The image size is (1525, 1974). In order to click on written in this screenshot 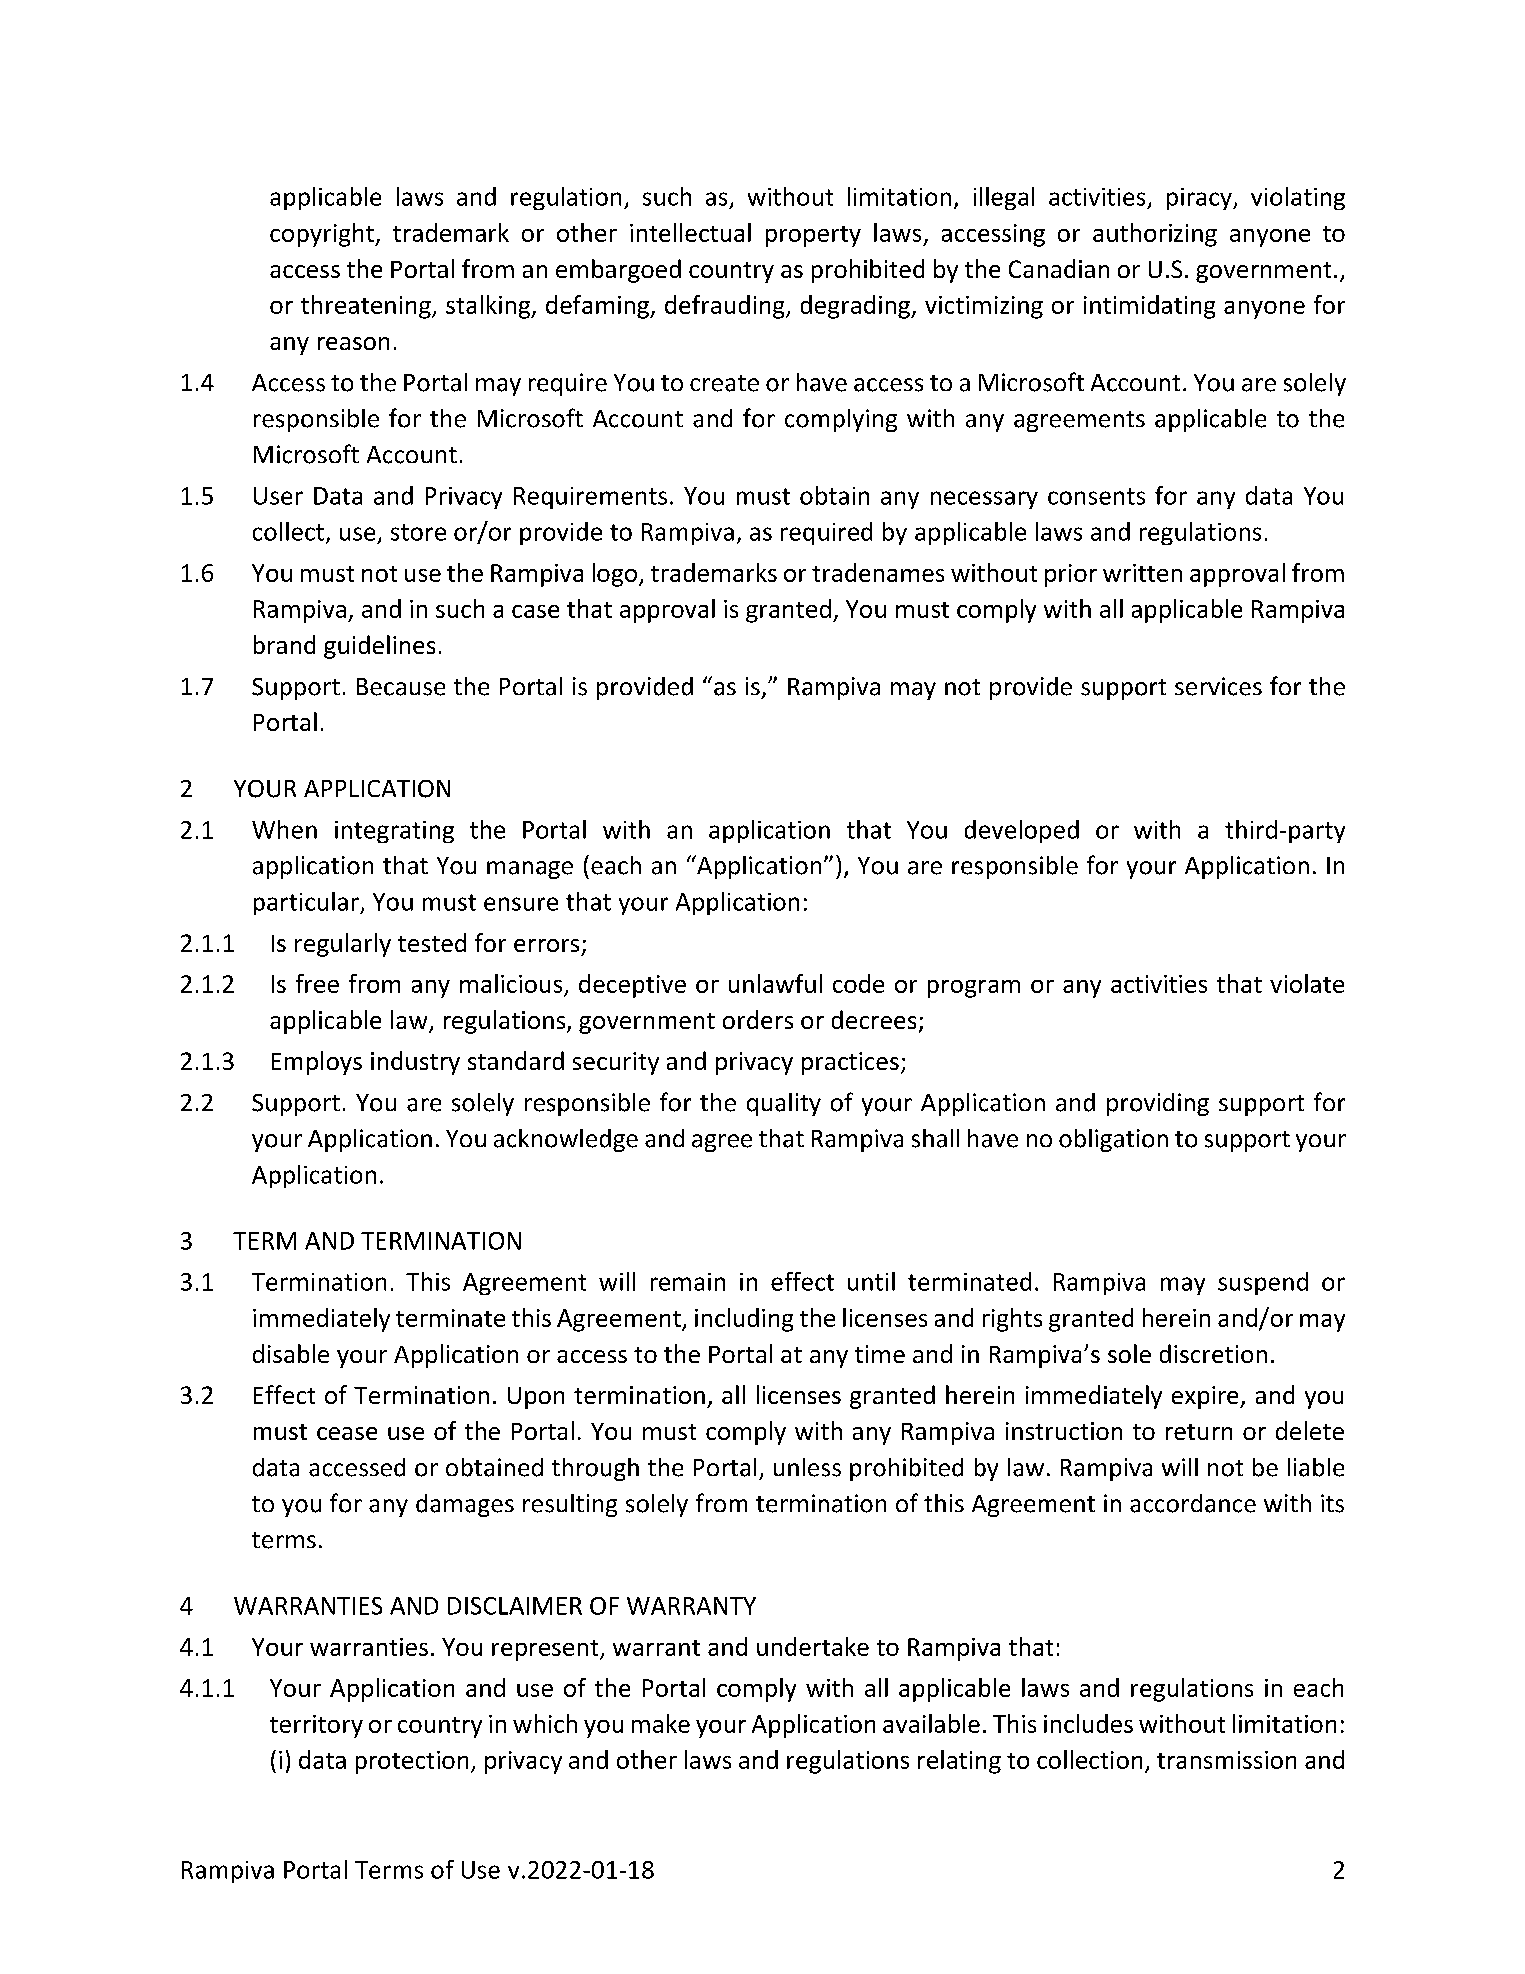, I will do `click(1142, 573)`.
